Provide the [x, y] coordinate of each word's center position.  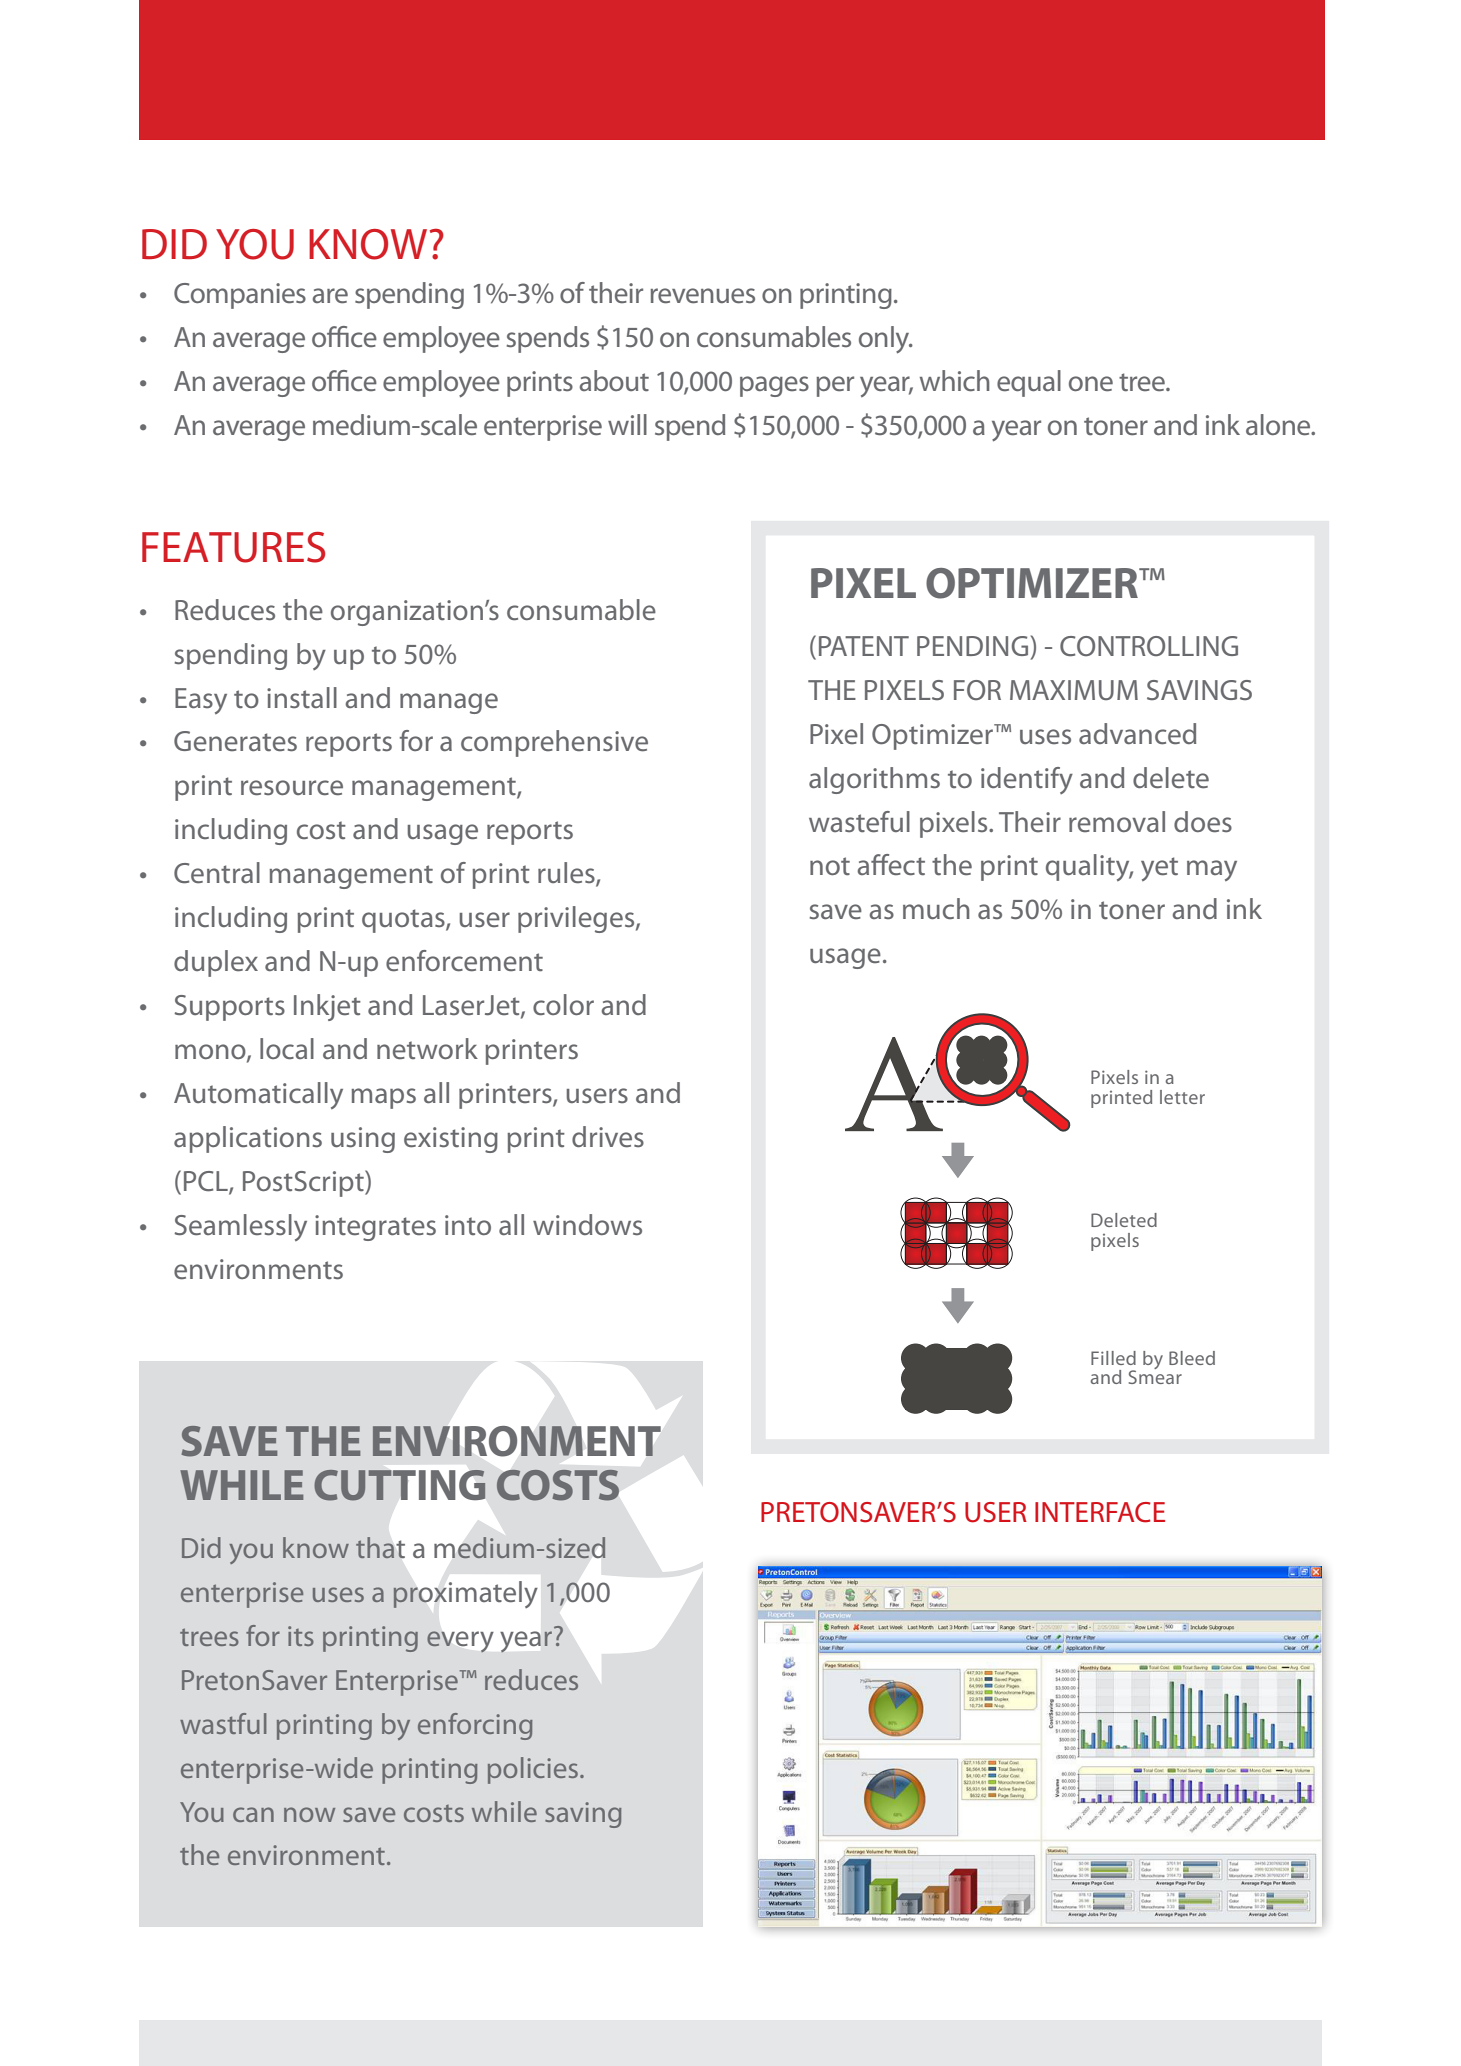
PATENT [864, 646]
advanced [1137, 734]
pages [774, 386]
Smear [1155, 1376]
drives [608, 1137]
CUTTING [399, 1485]
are [330, 296]
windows [587, 1225]
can [253, 1814]
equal [1029, 383]
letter [1182, 1097]
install [302, 698]
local [287, 1049]
